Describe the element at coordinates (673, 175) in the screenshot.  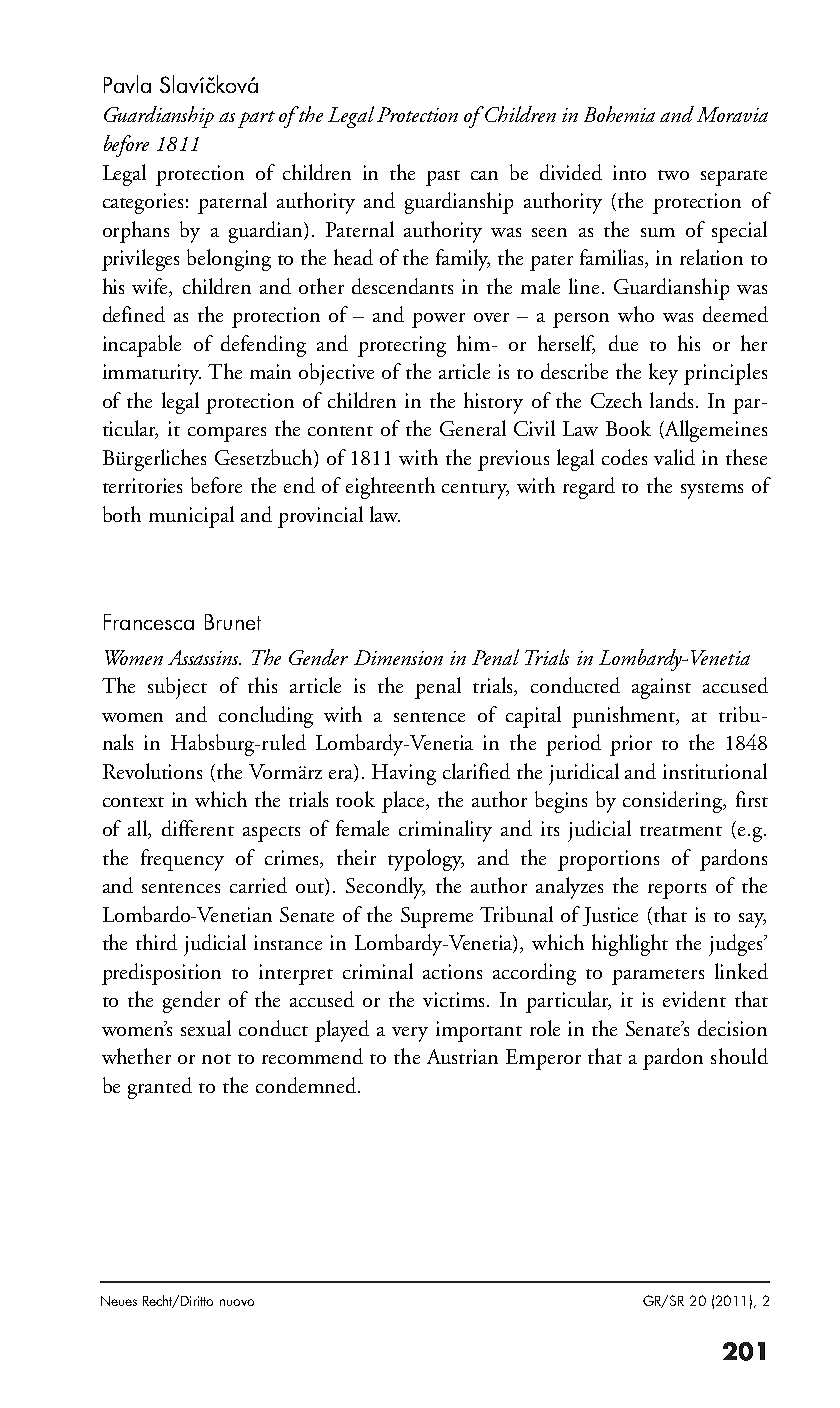
I see `two` at that location.
